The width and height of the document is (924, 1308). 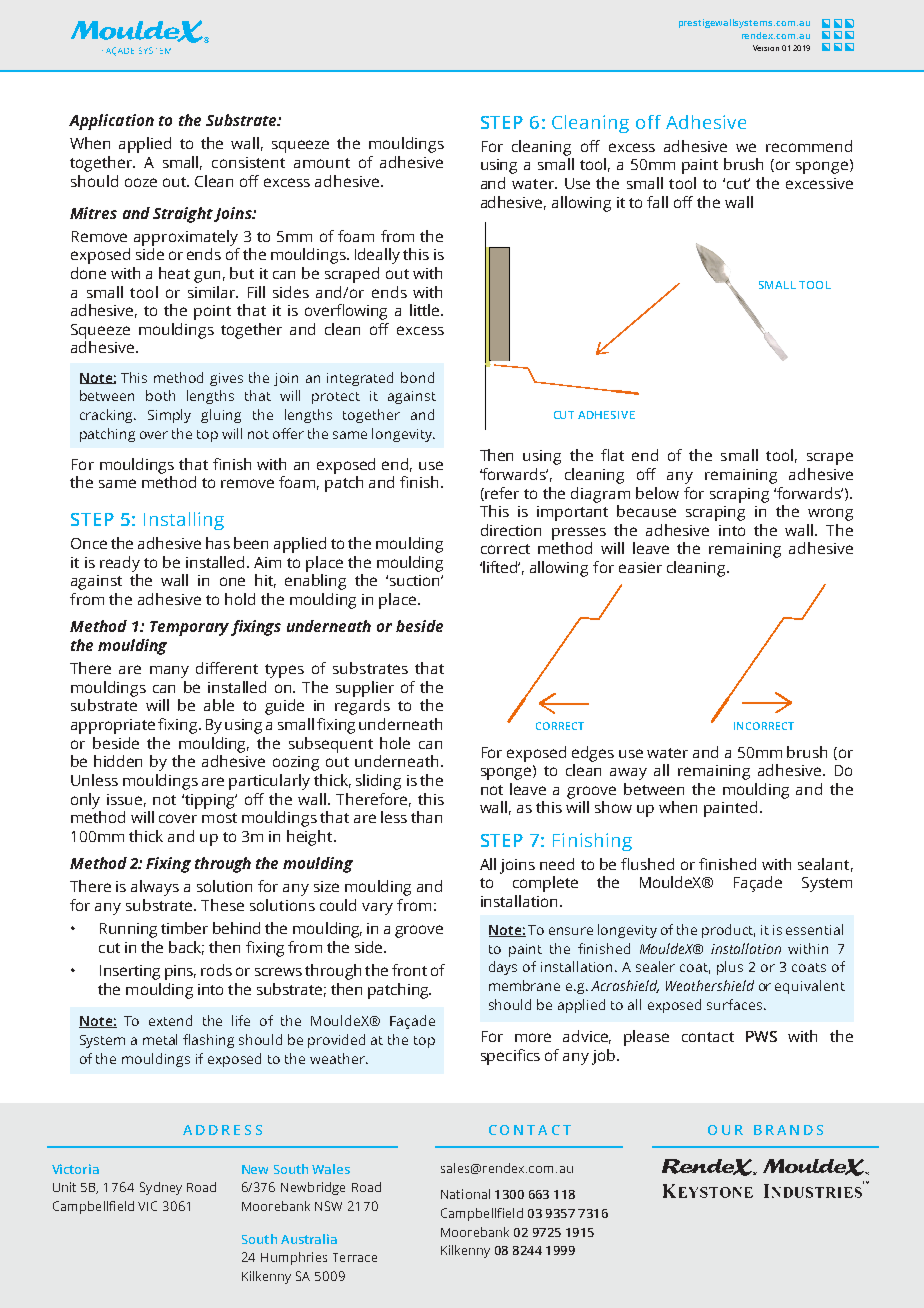 What do you see at coordinates (465, 1194) in the document?
I see `National` at bounding box center [465, 1194].
